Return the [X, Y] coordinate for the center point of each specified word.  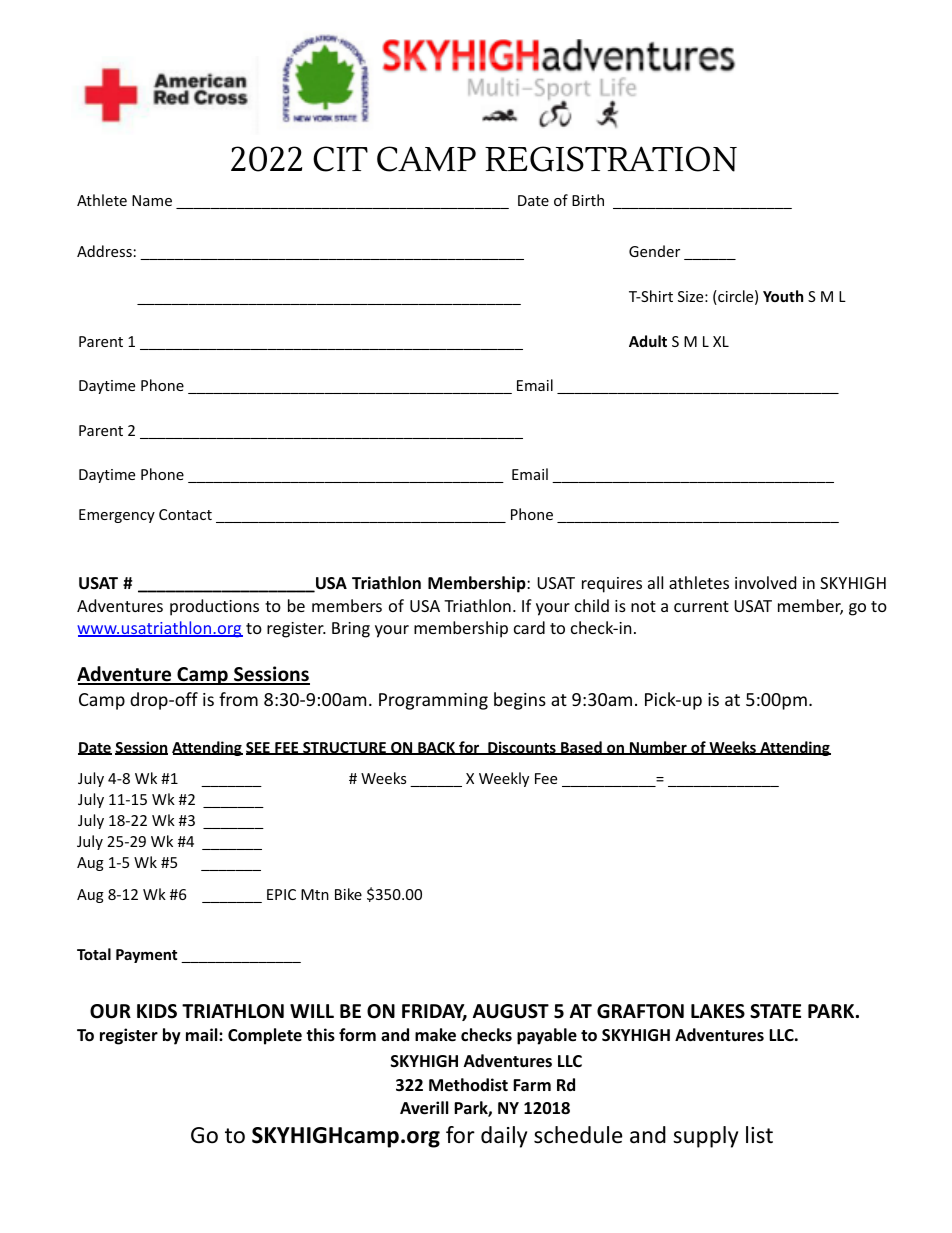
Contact [185, 514]
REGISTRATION [611, 159]
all [655, 582]
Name [152, 200]
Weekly [504, 779]
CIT [340, 159]
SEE [259, 748]
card [529, 627]
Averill [424, 1108]
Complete [265, 1036]
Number [658, 748]
